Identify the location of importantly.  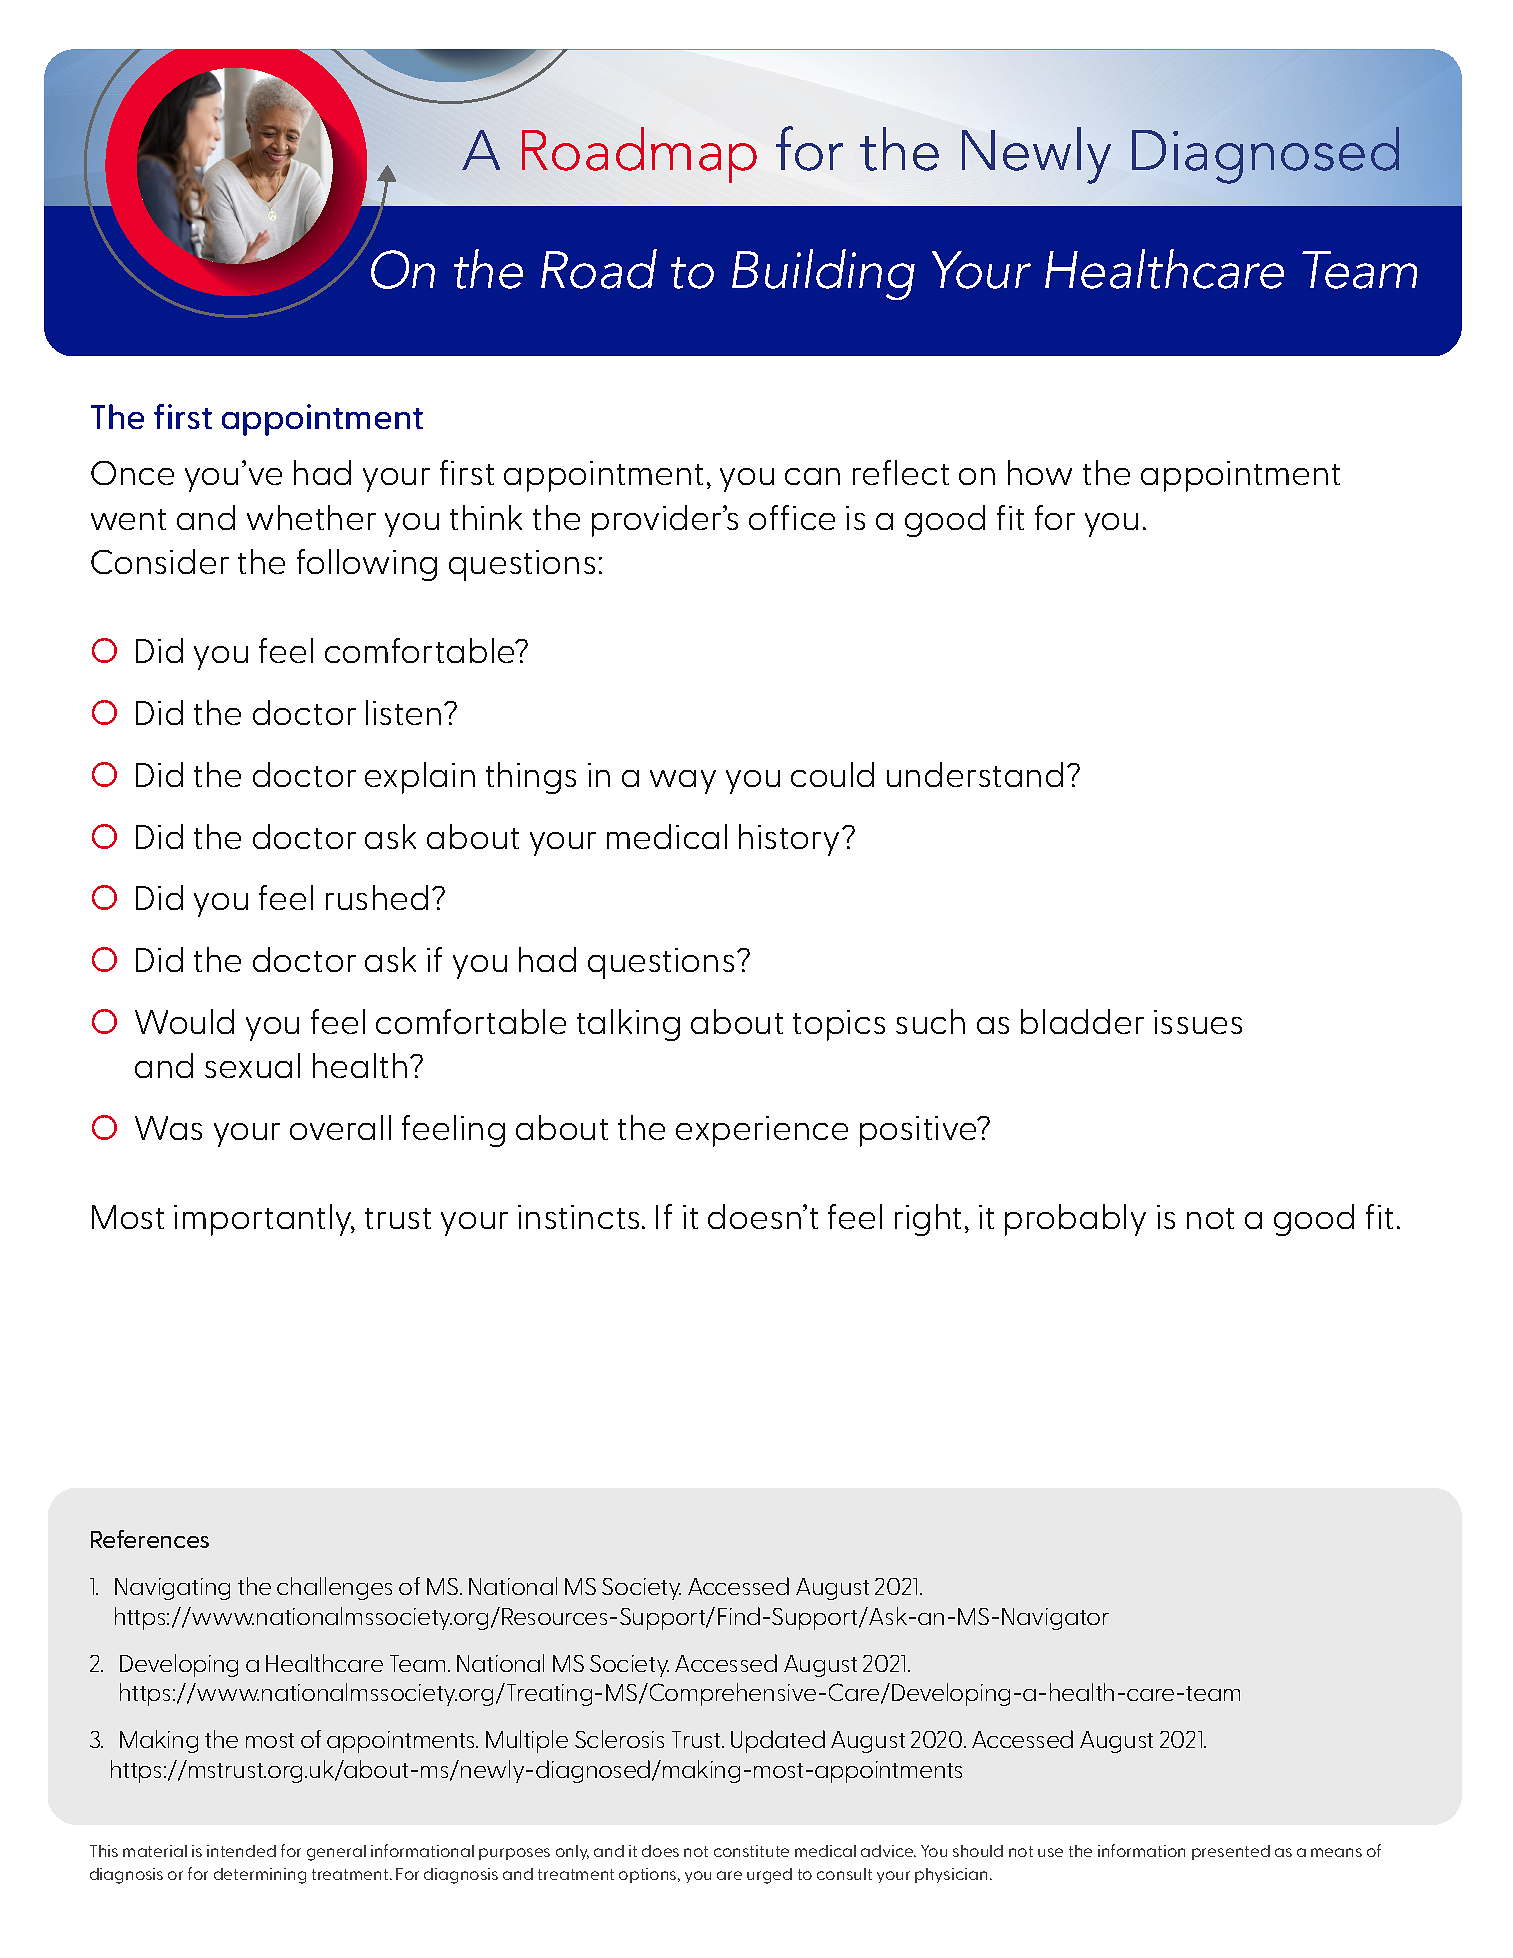
(264, 1220).
